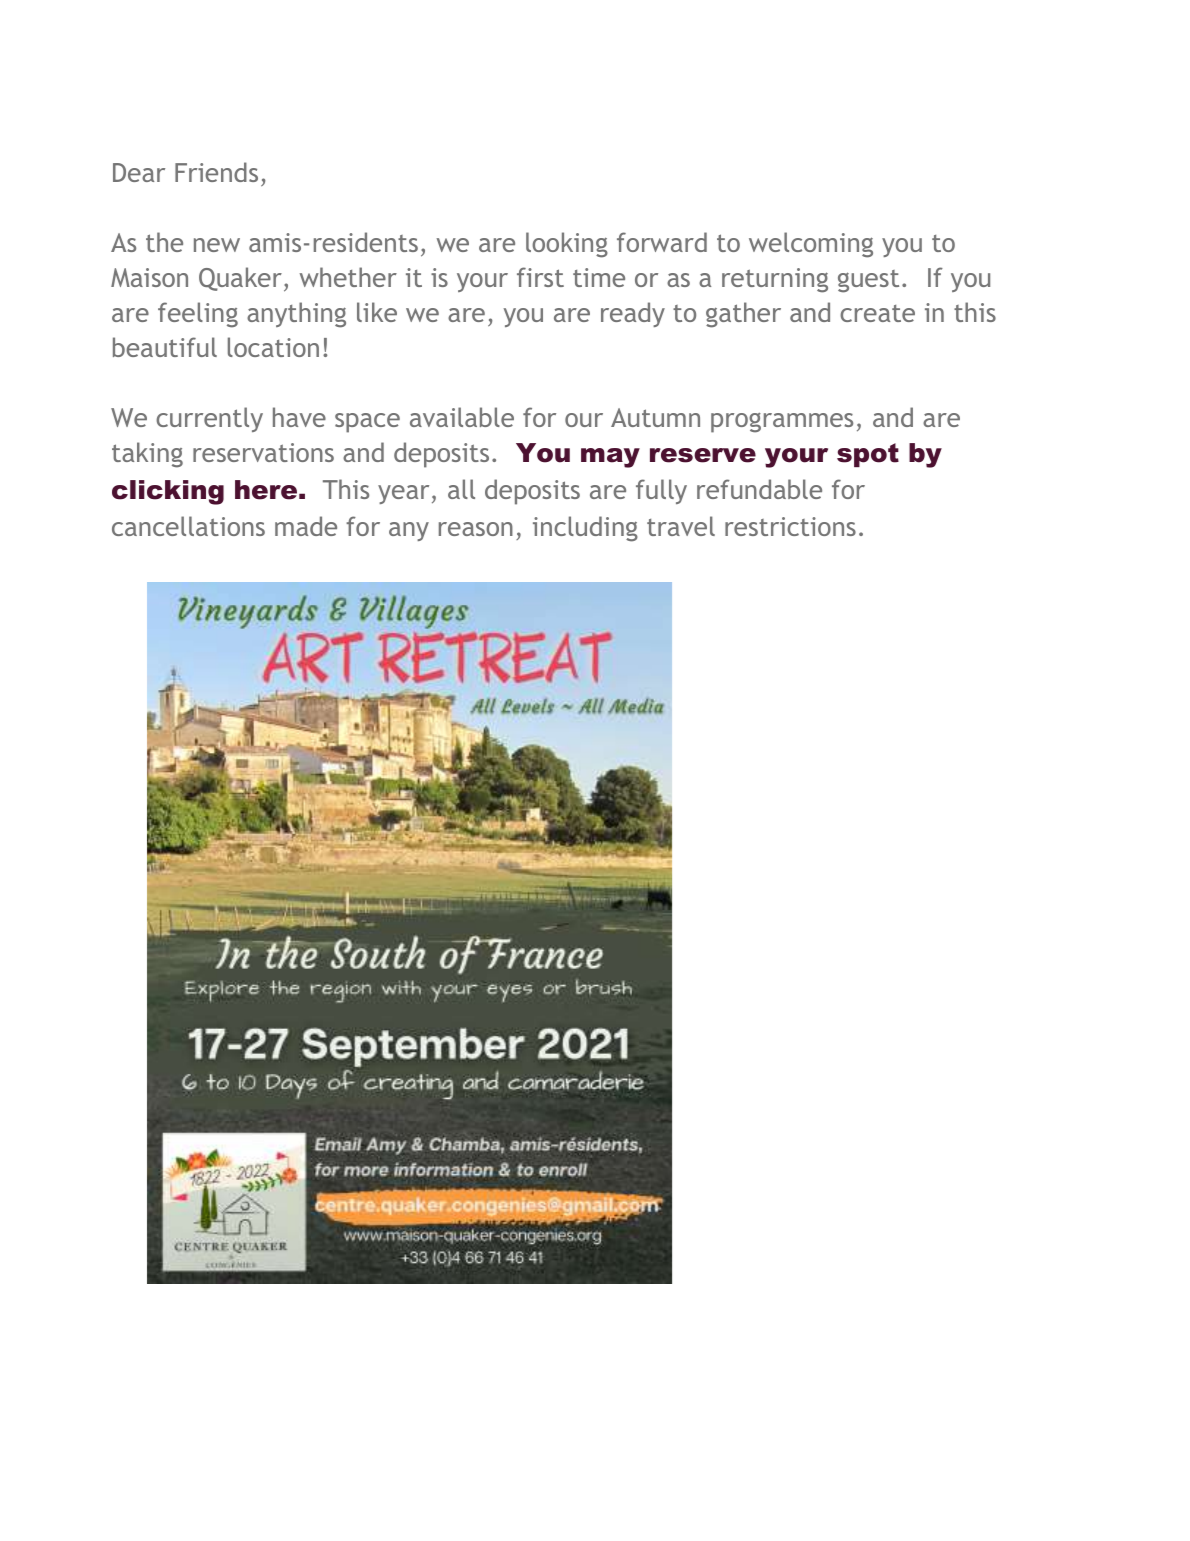  What do you see at coordinates (743, 315) in the screenshot?
I see `gather` at bounding box center [743, 315].
